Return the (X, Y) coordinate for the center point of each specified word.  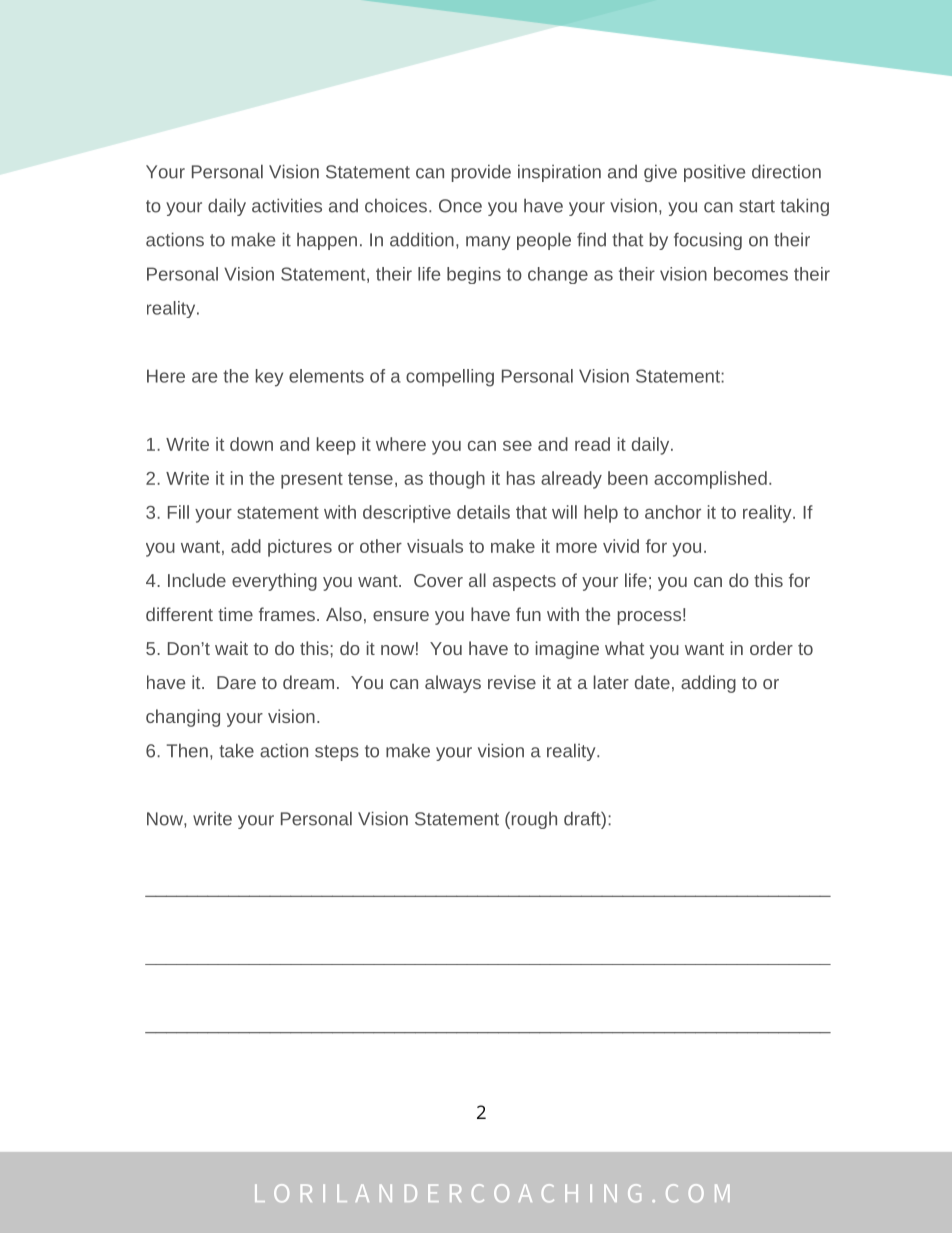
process (649, 618)
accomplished (710, 480)
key (269, 378)
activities (287, 205)
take (236, 750)
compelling (450, 378)
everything (274, 582)
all (477, 580)
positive (714, 173)
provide (481, 173)
